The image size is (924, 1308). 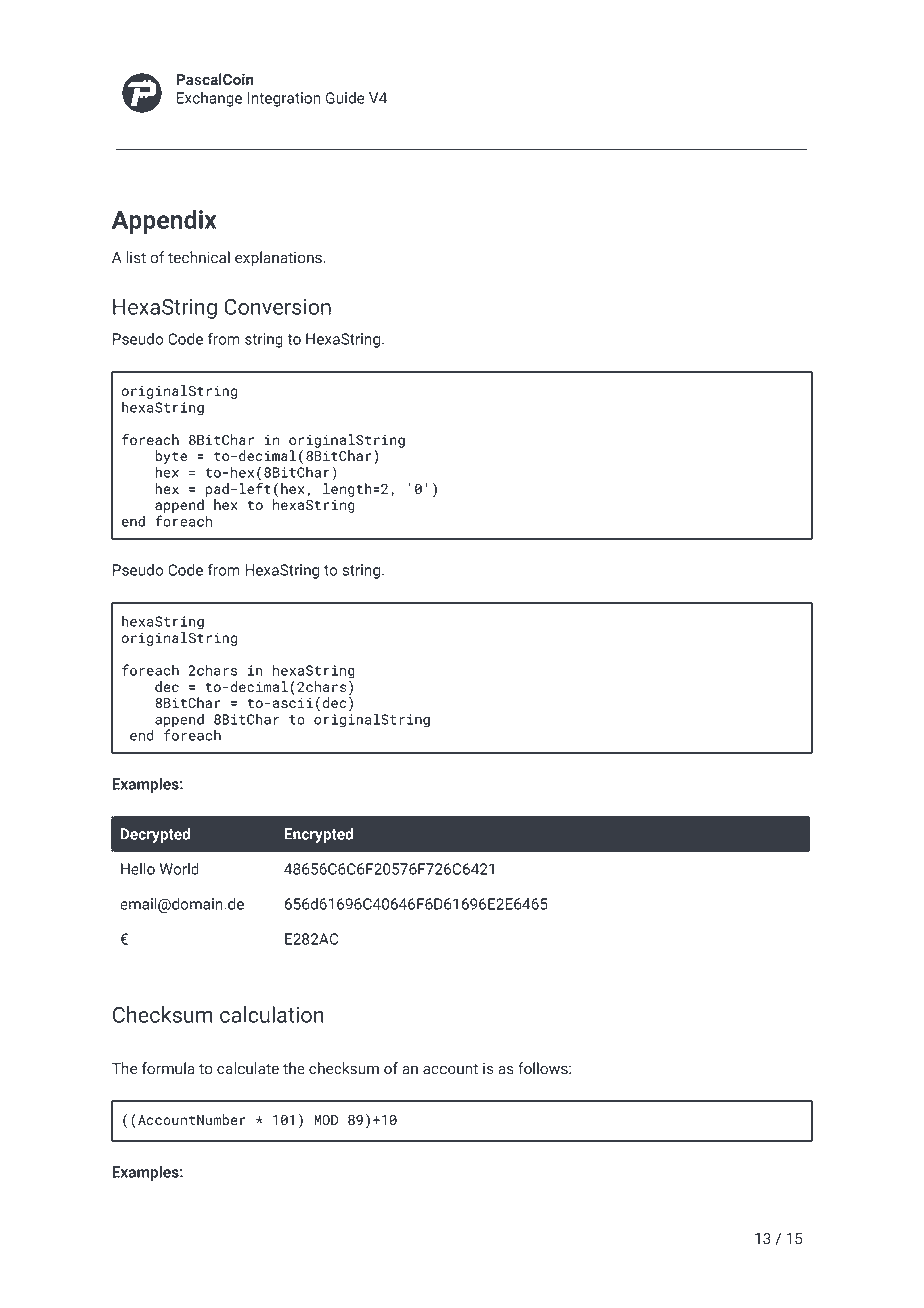 What do you see at coordinates (345, 98) in the document?
I see `Guide` at bounding box center [345, 98].
